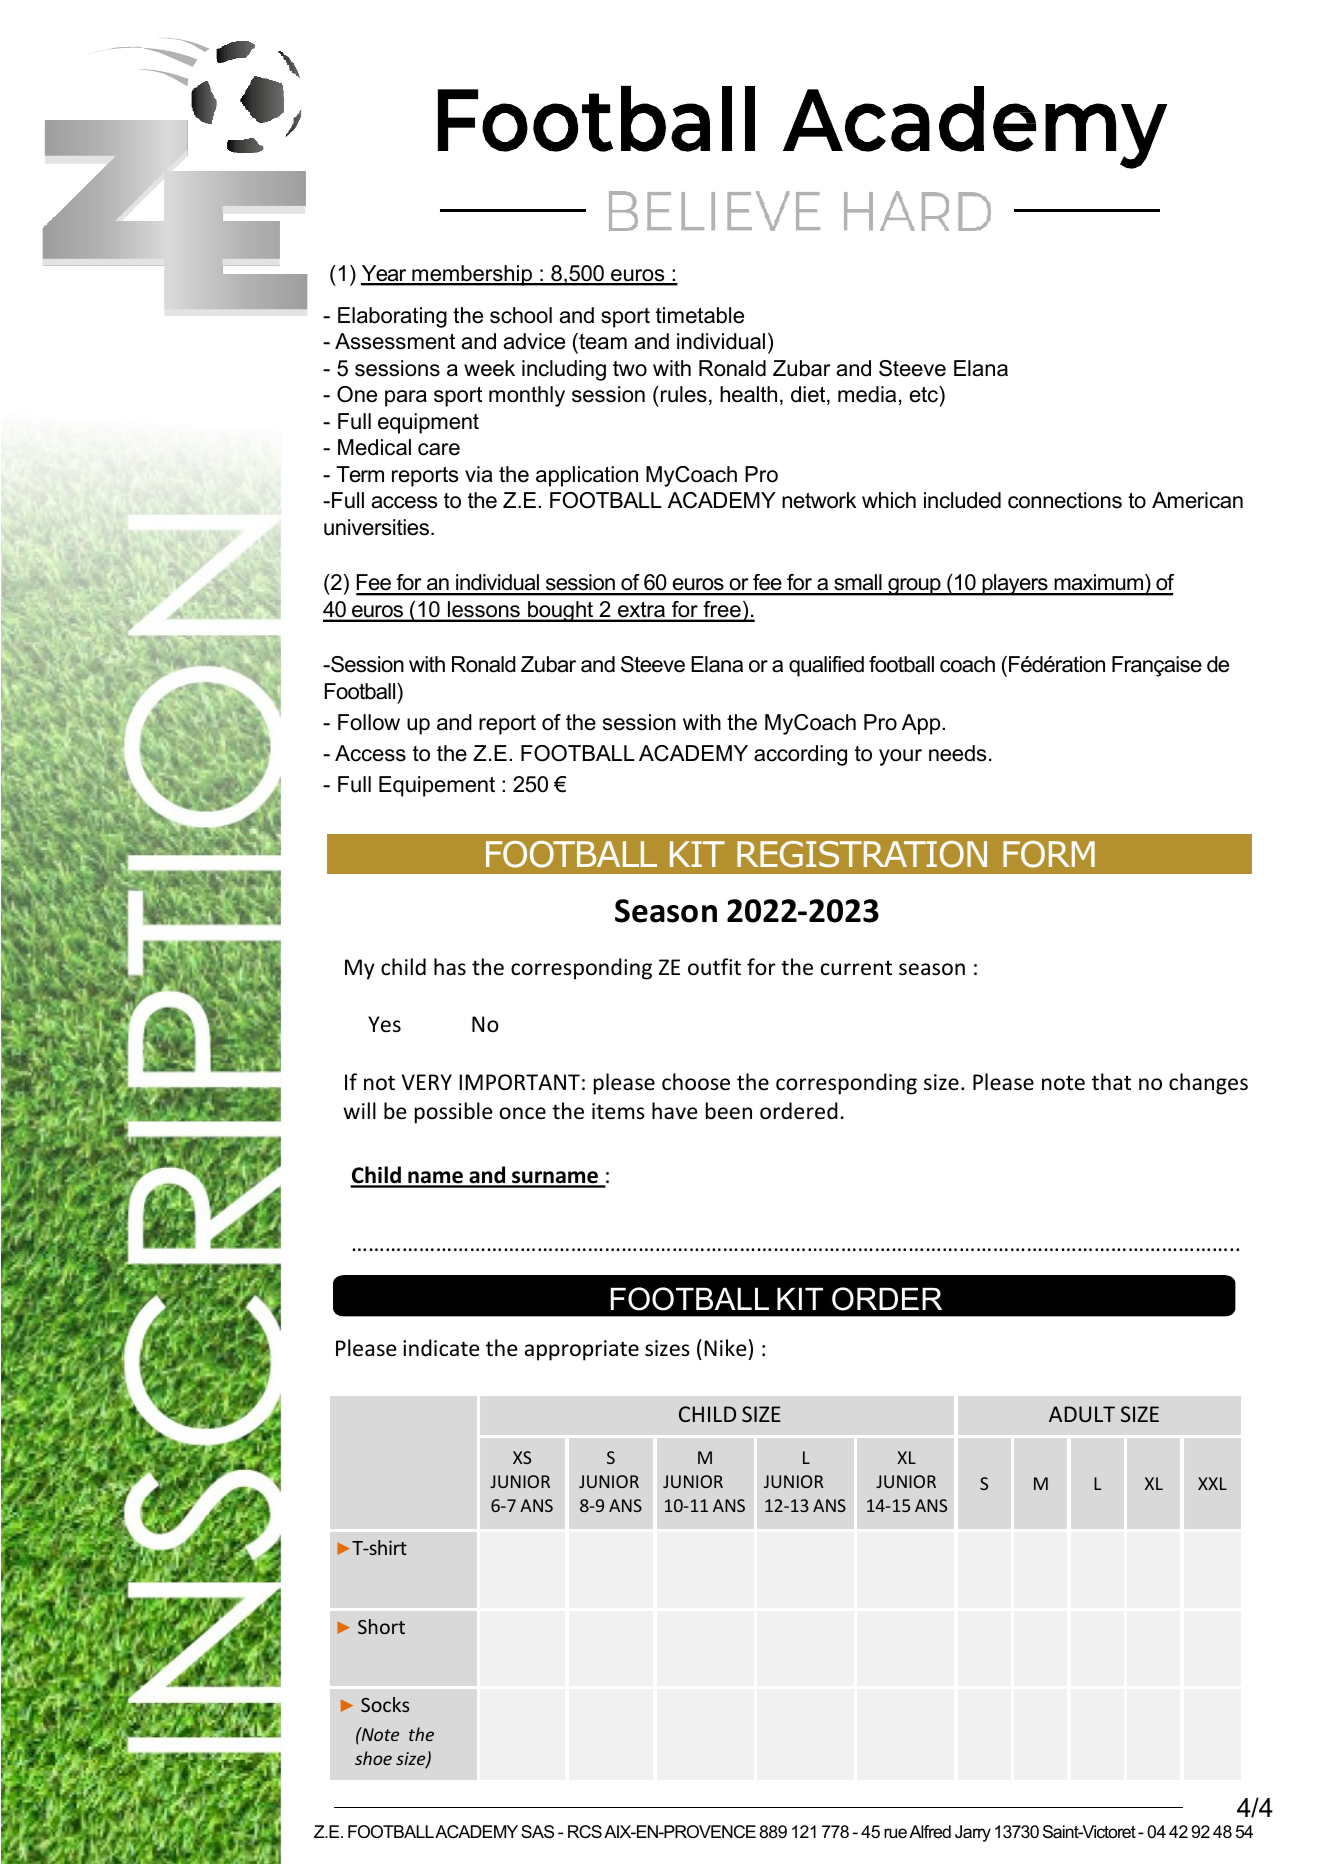 The height and width of the screenshot is (1864, 1317). Describe the element at coordinates (385, 1704) in the screenshot. I see `Socks` at that location.
